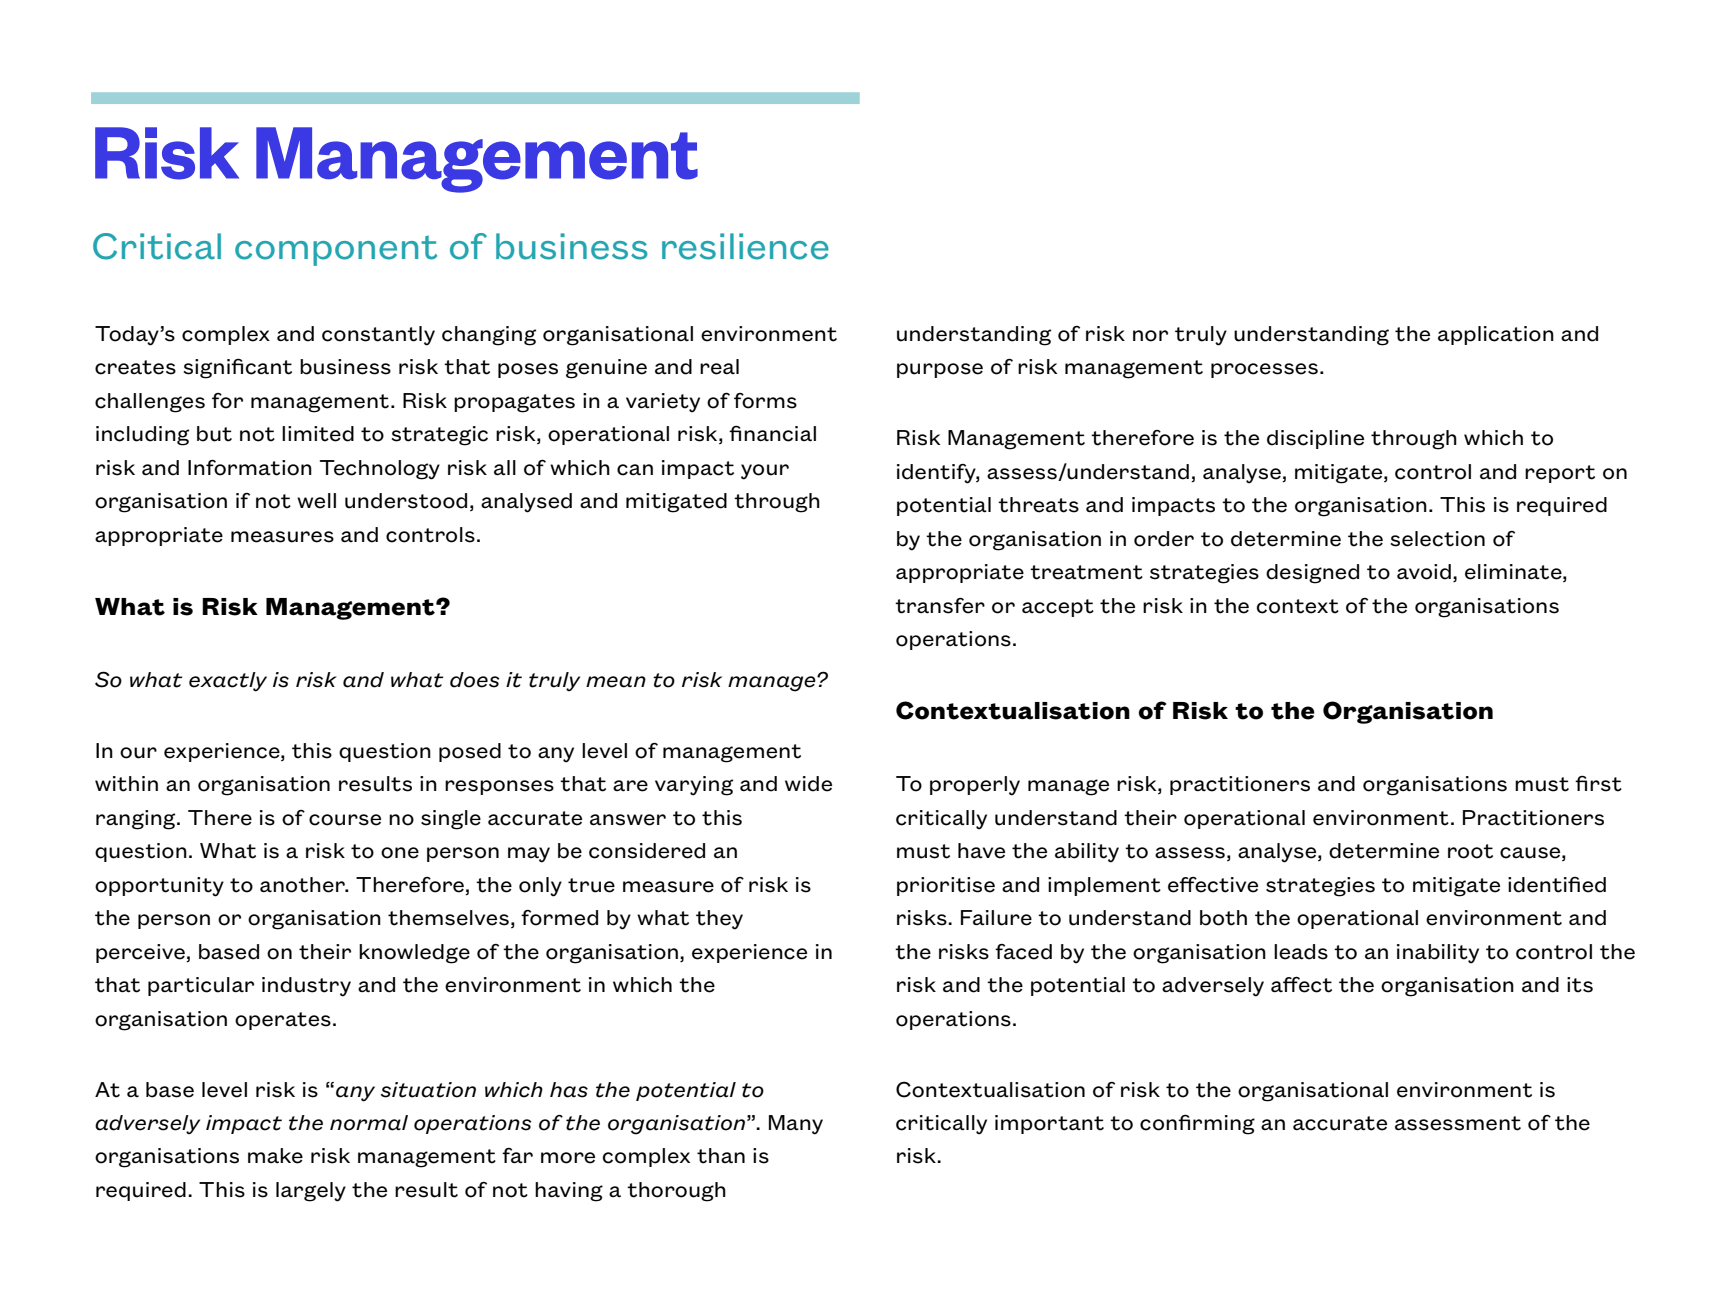  What do you see at coordinates (275, 1156) in the screenshot?
I see `make` at bounding box center [275, 1156].
